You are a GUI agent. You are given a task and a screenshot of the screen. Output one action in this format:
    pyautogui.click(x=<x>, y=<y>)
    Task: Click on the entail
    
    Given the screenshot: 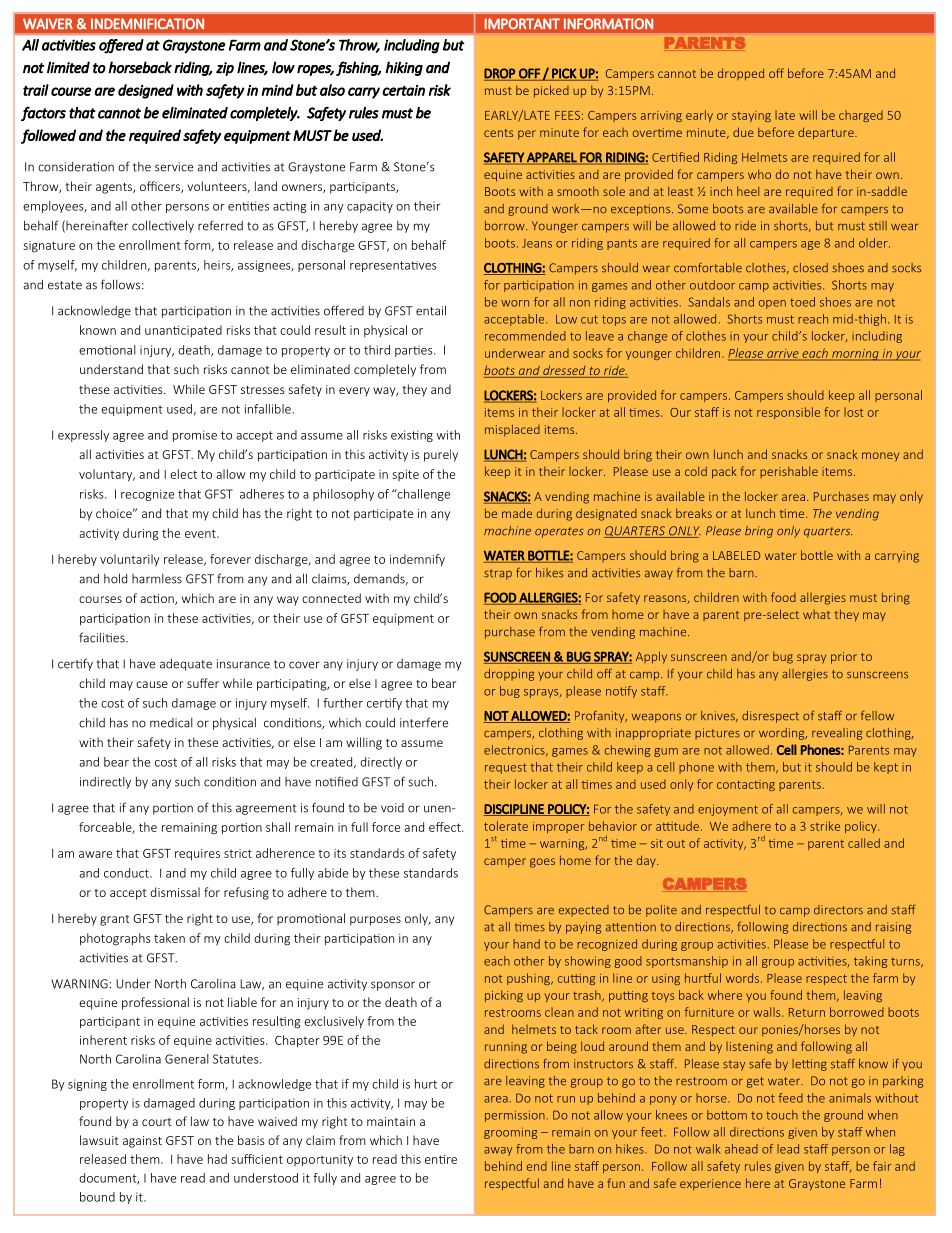 What is the action you would take?
    pyautogui.click(x=431, y=310)
